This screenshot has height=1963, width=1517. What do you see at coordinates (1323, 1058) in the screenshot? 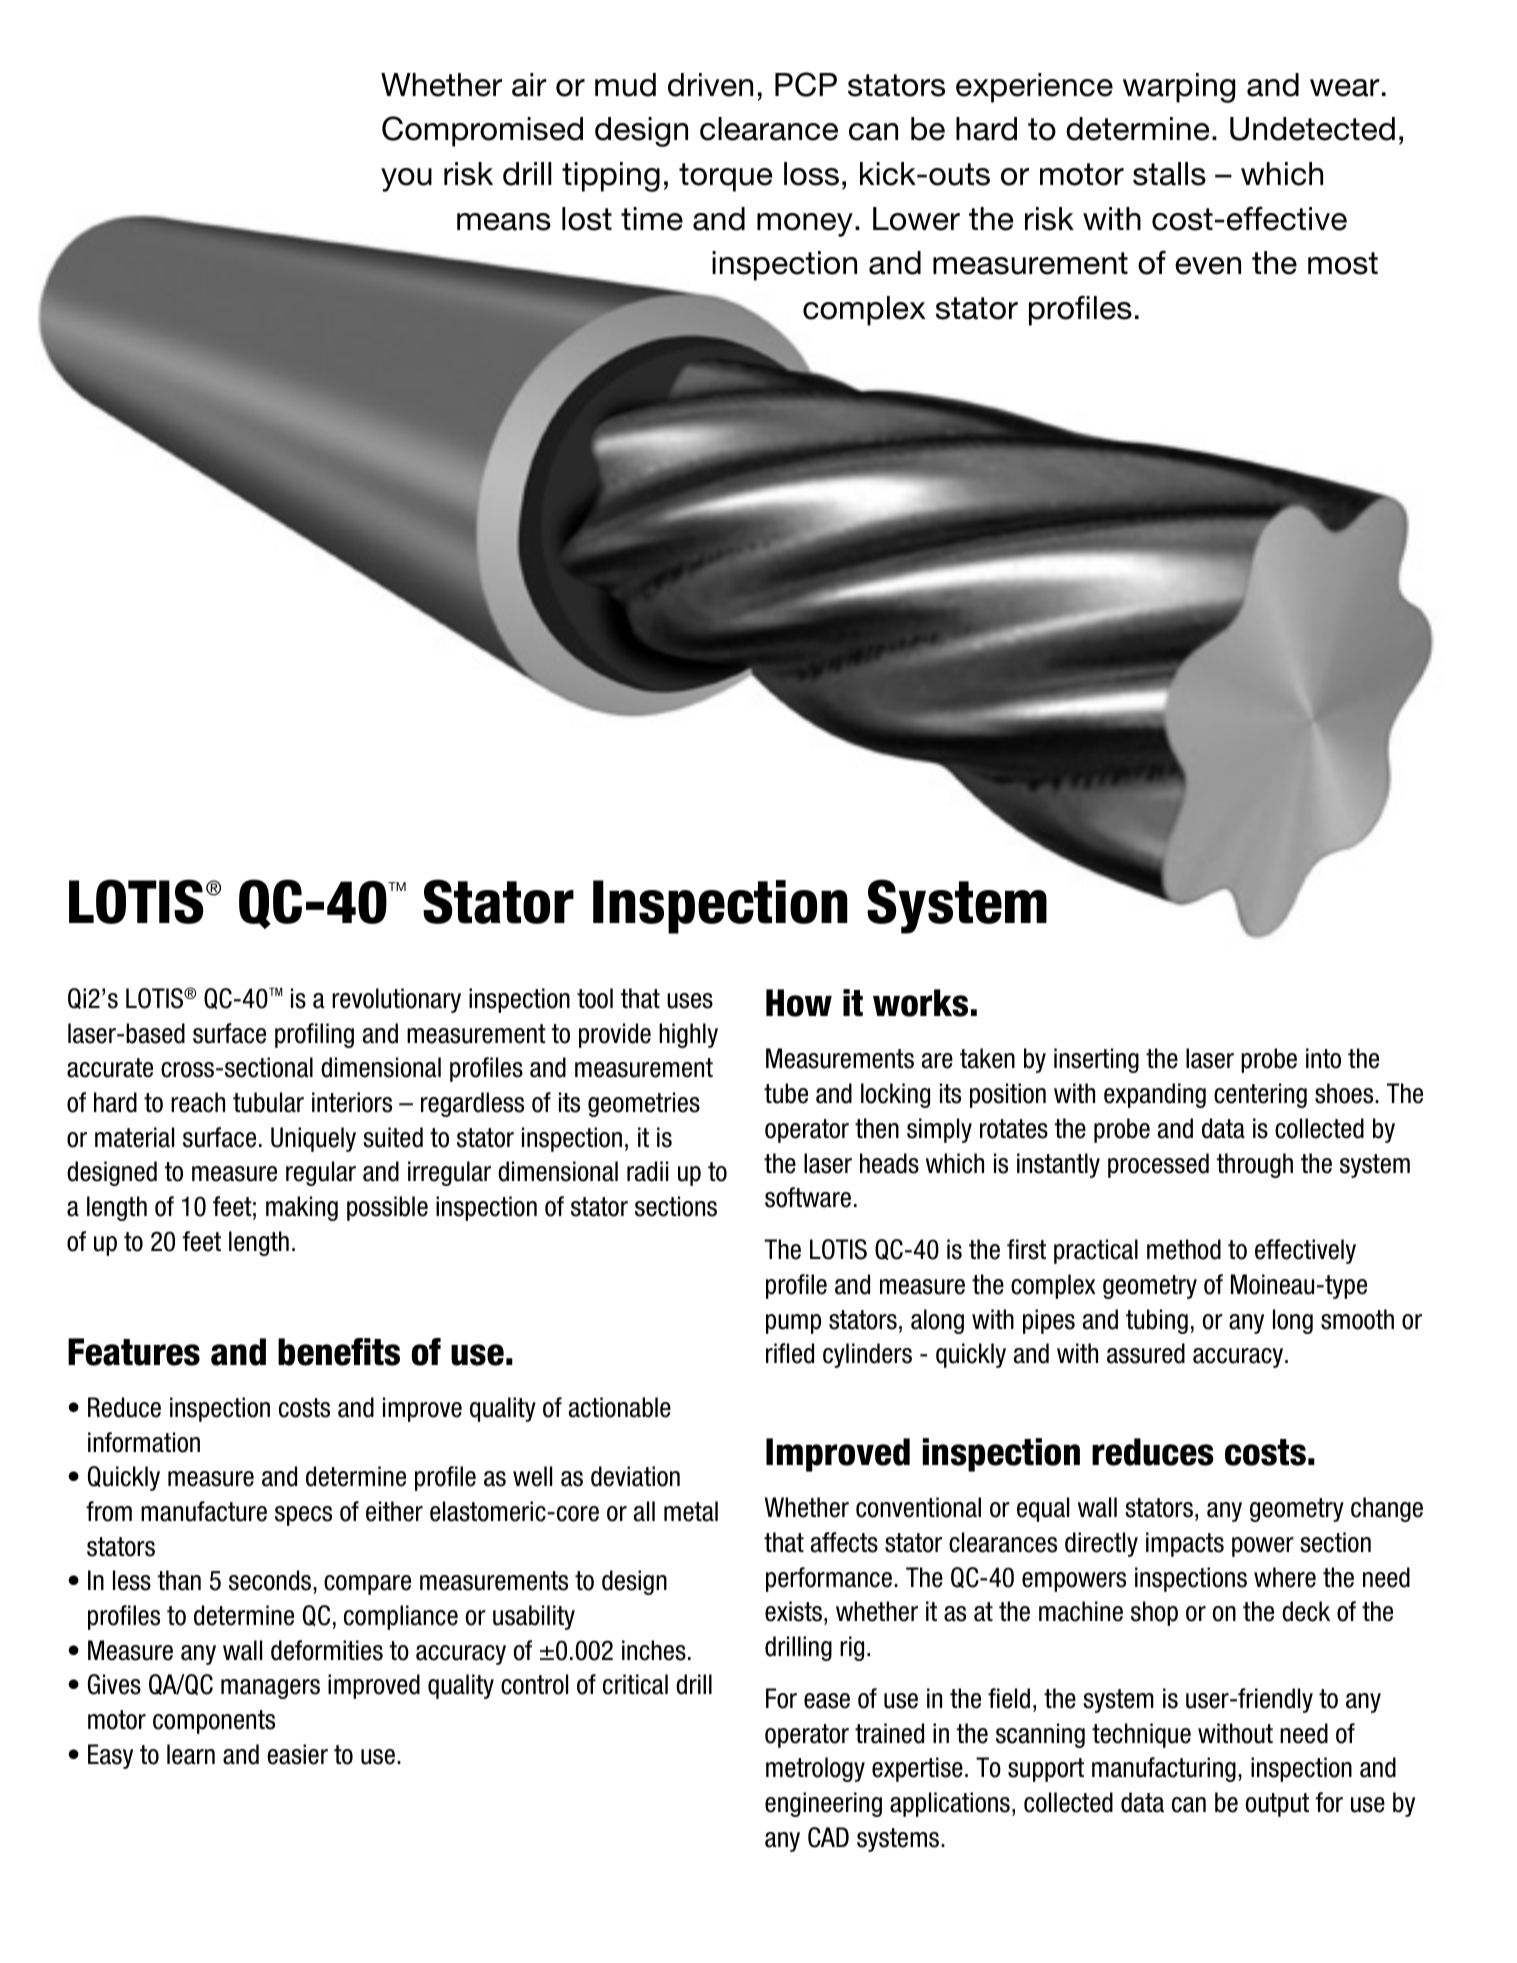
I see `into` at bounding box center [1323, 1058].
